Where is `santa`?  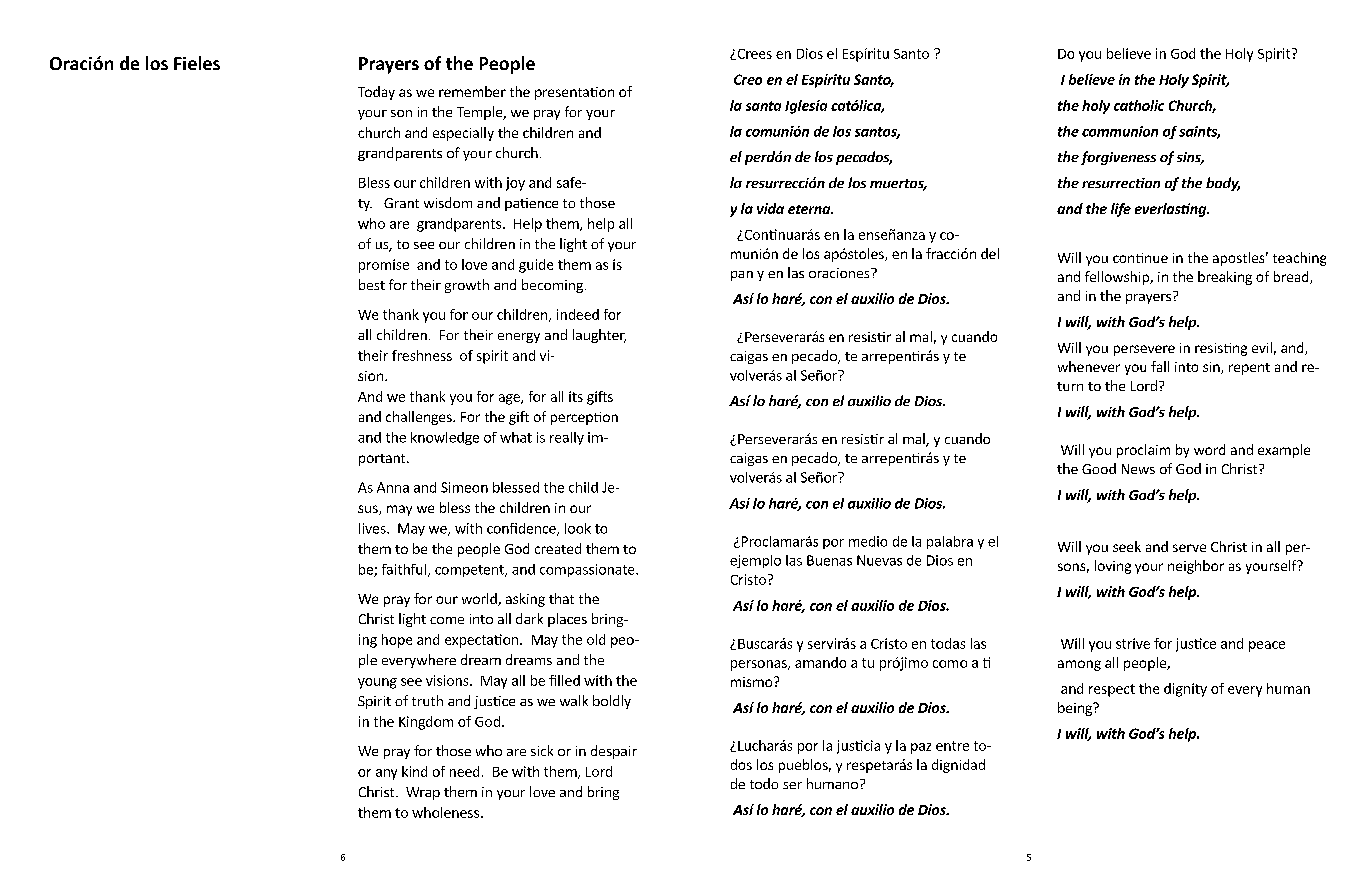 santa is located at coordinates (763, 106).
